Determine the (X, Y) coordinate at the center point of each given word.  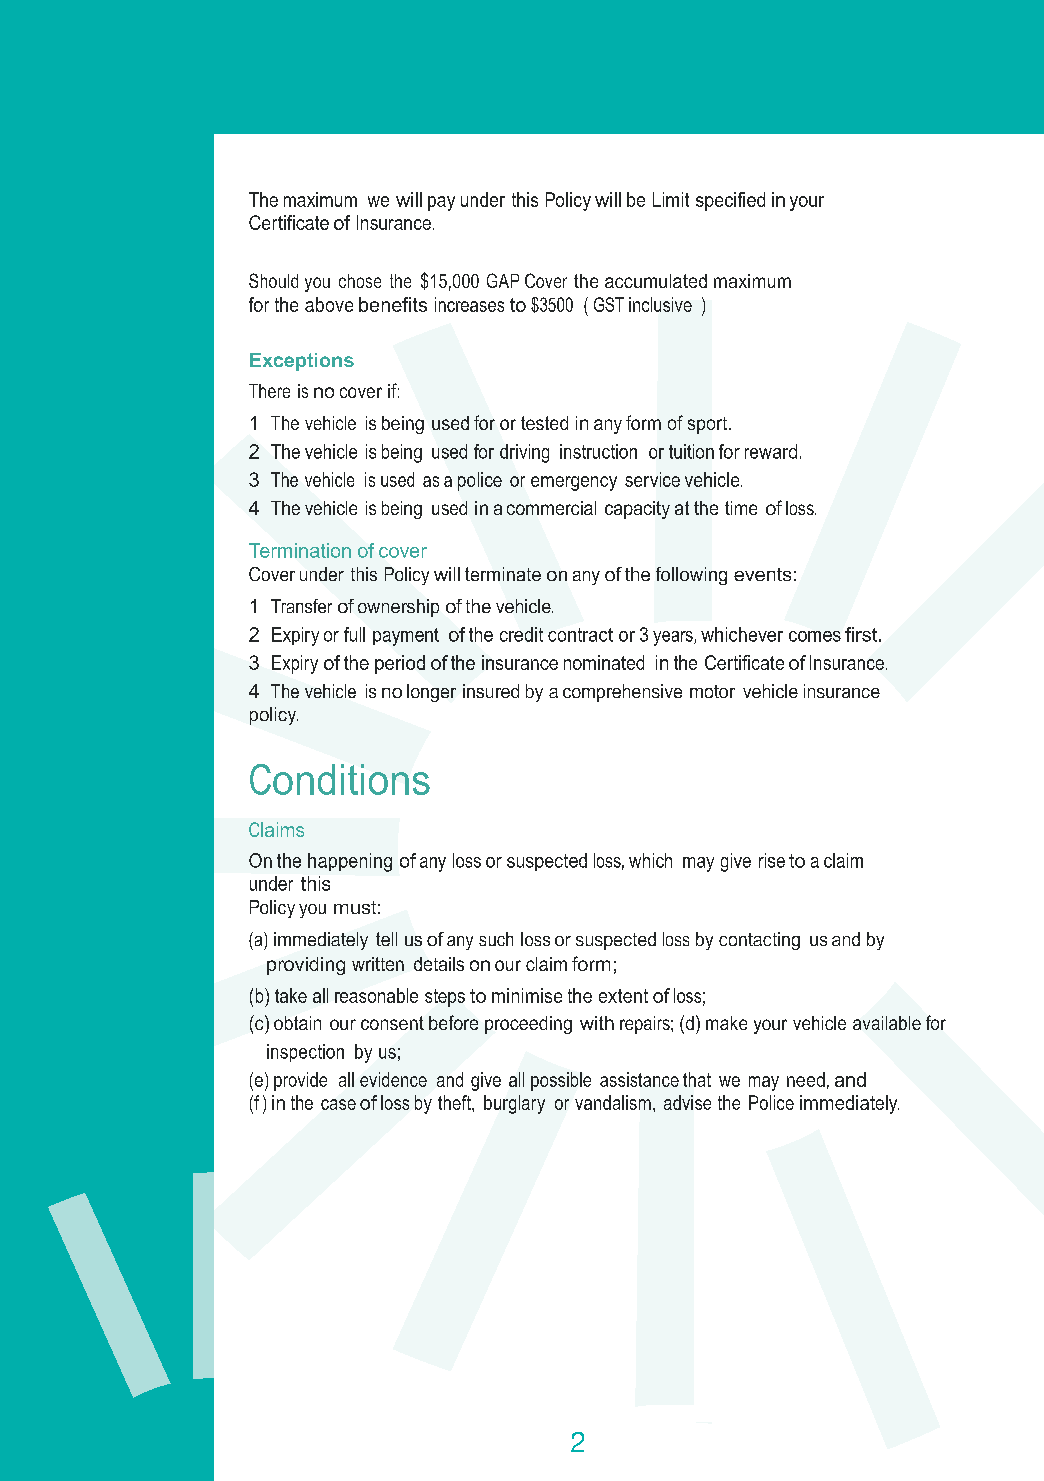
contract (580, 635)
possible (561, 1081)
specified (730, 201)
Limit (671, 199)
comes (815, 636)
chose (360, 281)
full (354, 634)
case (338, 1104)
